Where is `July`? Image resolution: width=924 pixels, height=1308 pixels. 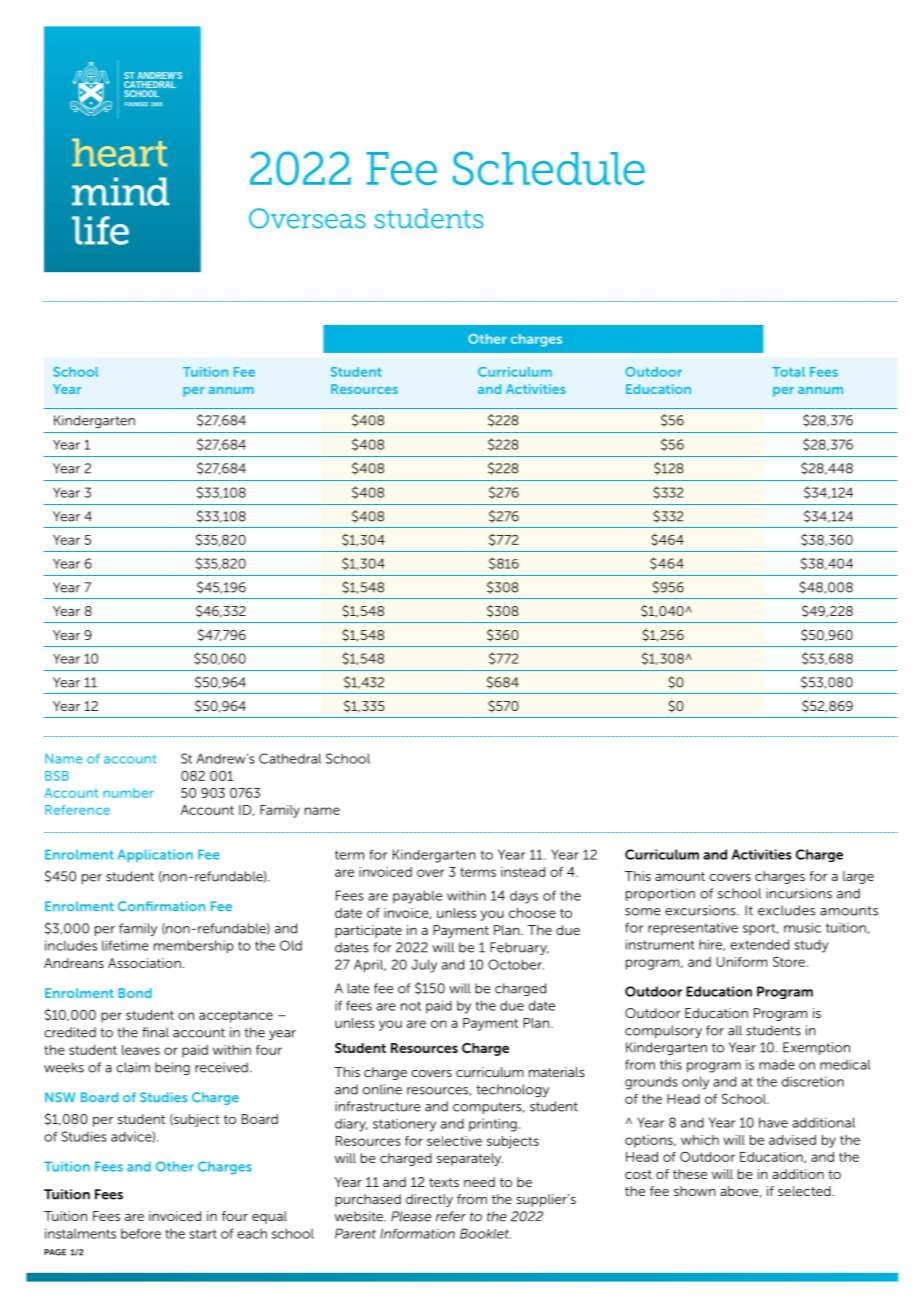 July is located at coordinates (424, 966).
